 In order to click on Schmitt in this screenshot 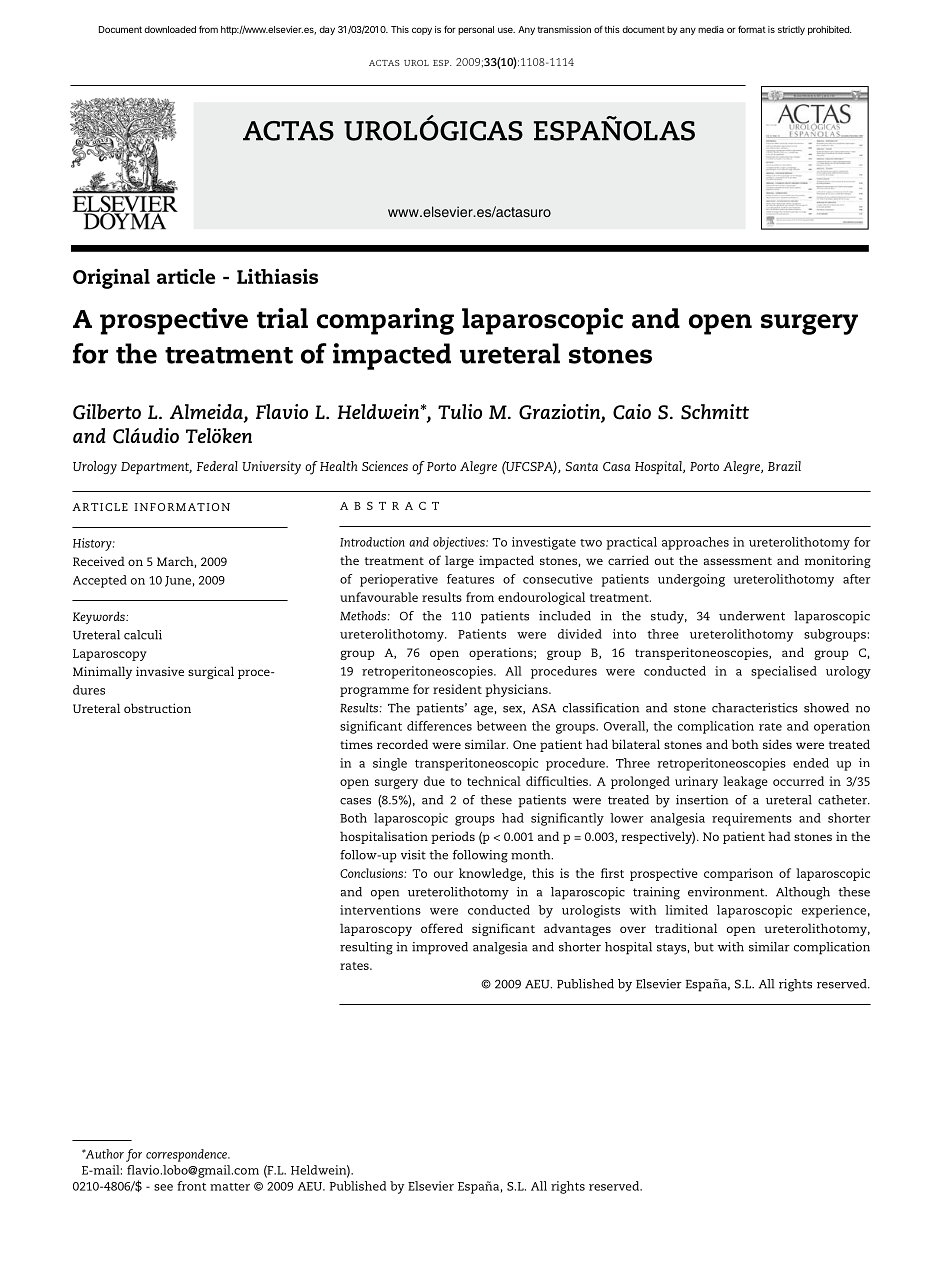, I will do `click(715, 412)`.
